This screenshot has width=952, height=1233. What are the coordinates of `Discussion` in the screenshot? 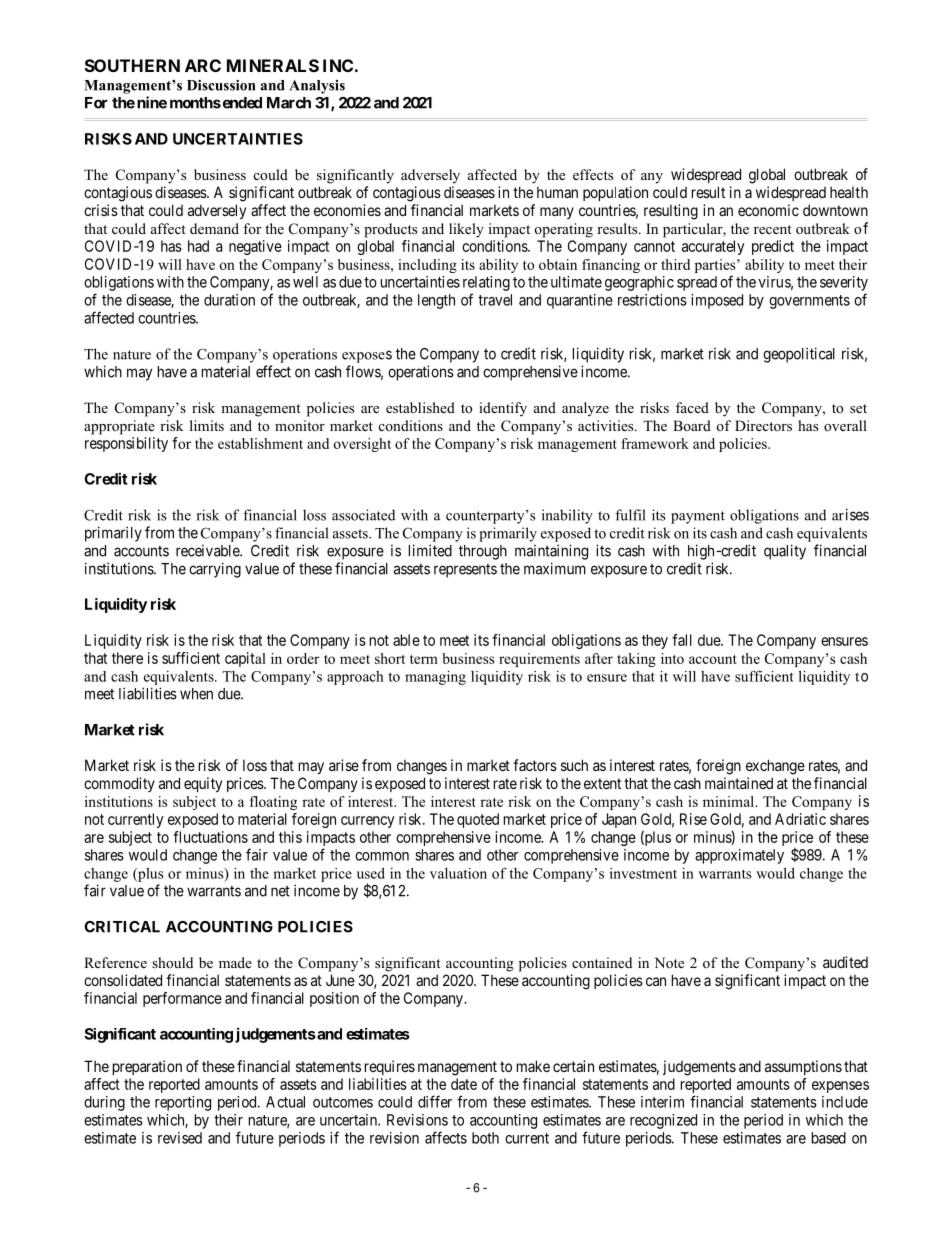 It's located at (221, 85).
